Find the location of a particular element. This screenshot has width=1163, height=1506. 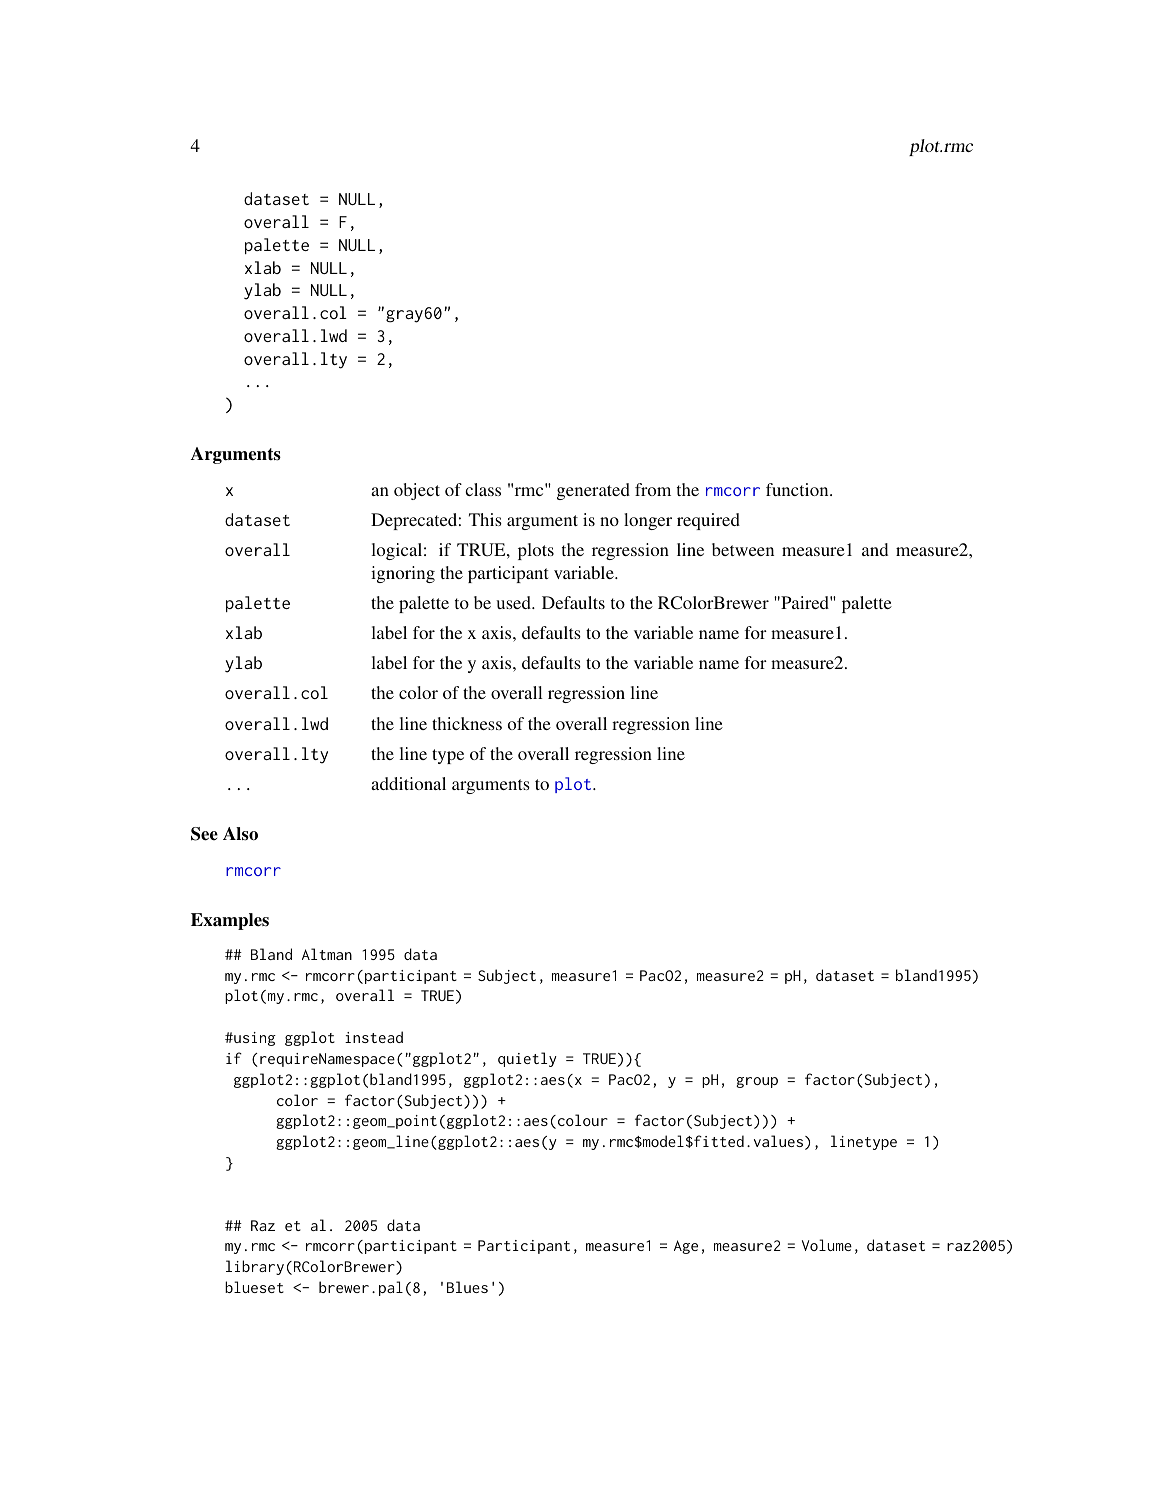

Altman is located at coordinates (327, 954).
